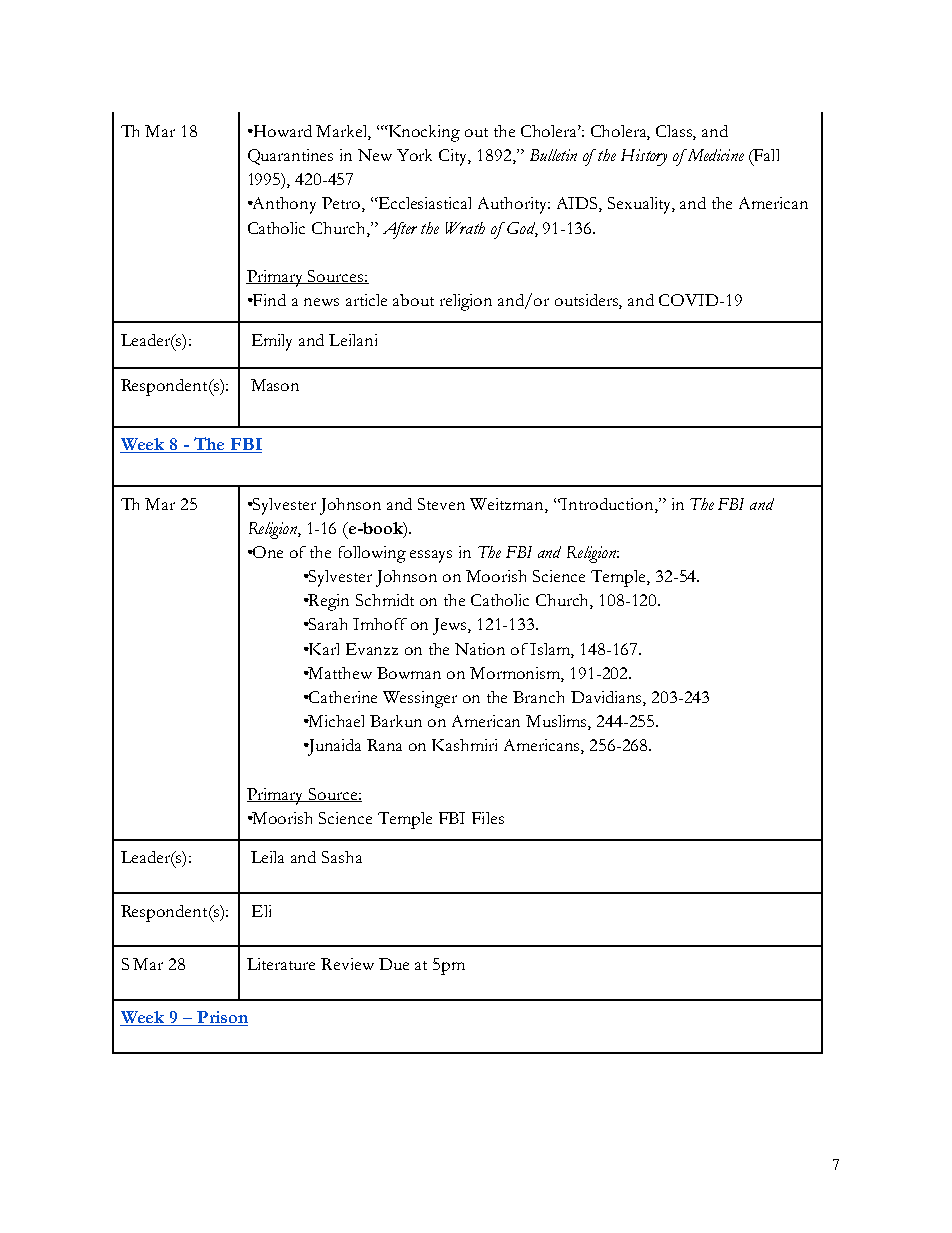 The width and height of the screenshot is (952, 1233). I want to click on History, so click(644, 157).
